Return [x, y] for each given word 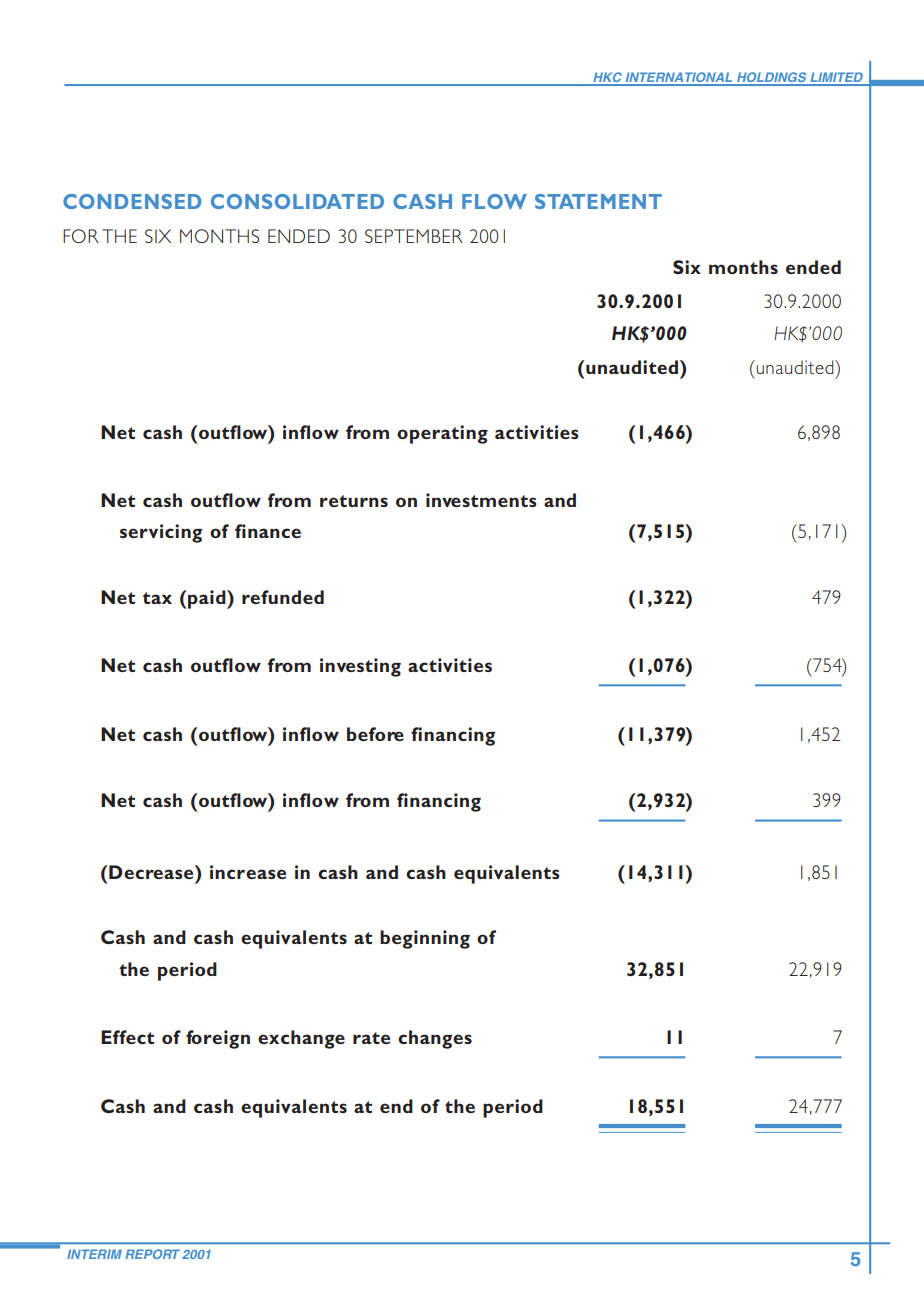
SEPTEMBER [414, 236]
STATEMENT [598, 201]
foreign [218, 1039]
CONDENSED [132, 201]
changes [435, 1039]
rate [371, 1038]
